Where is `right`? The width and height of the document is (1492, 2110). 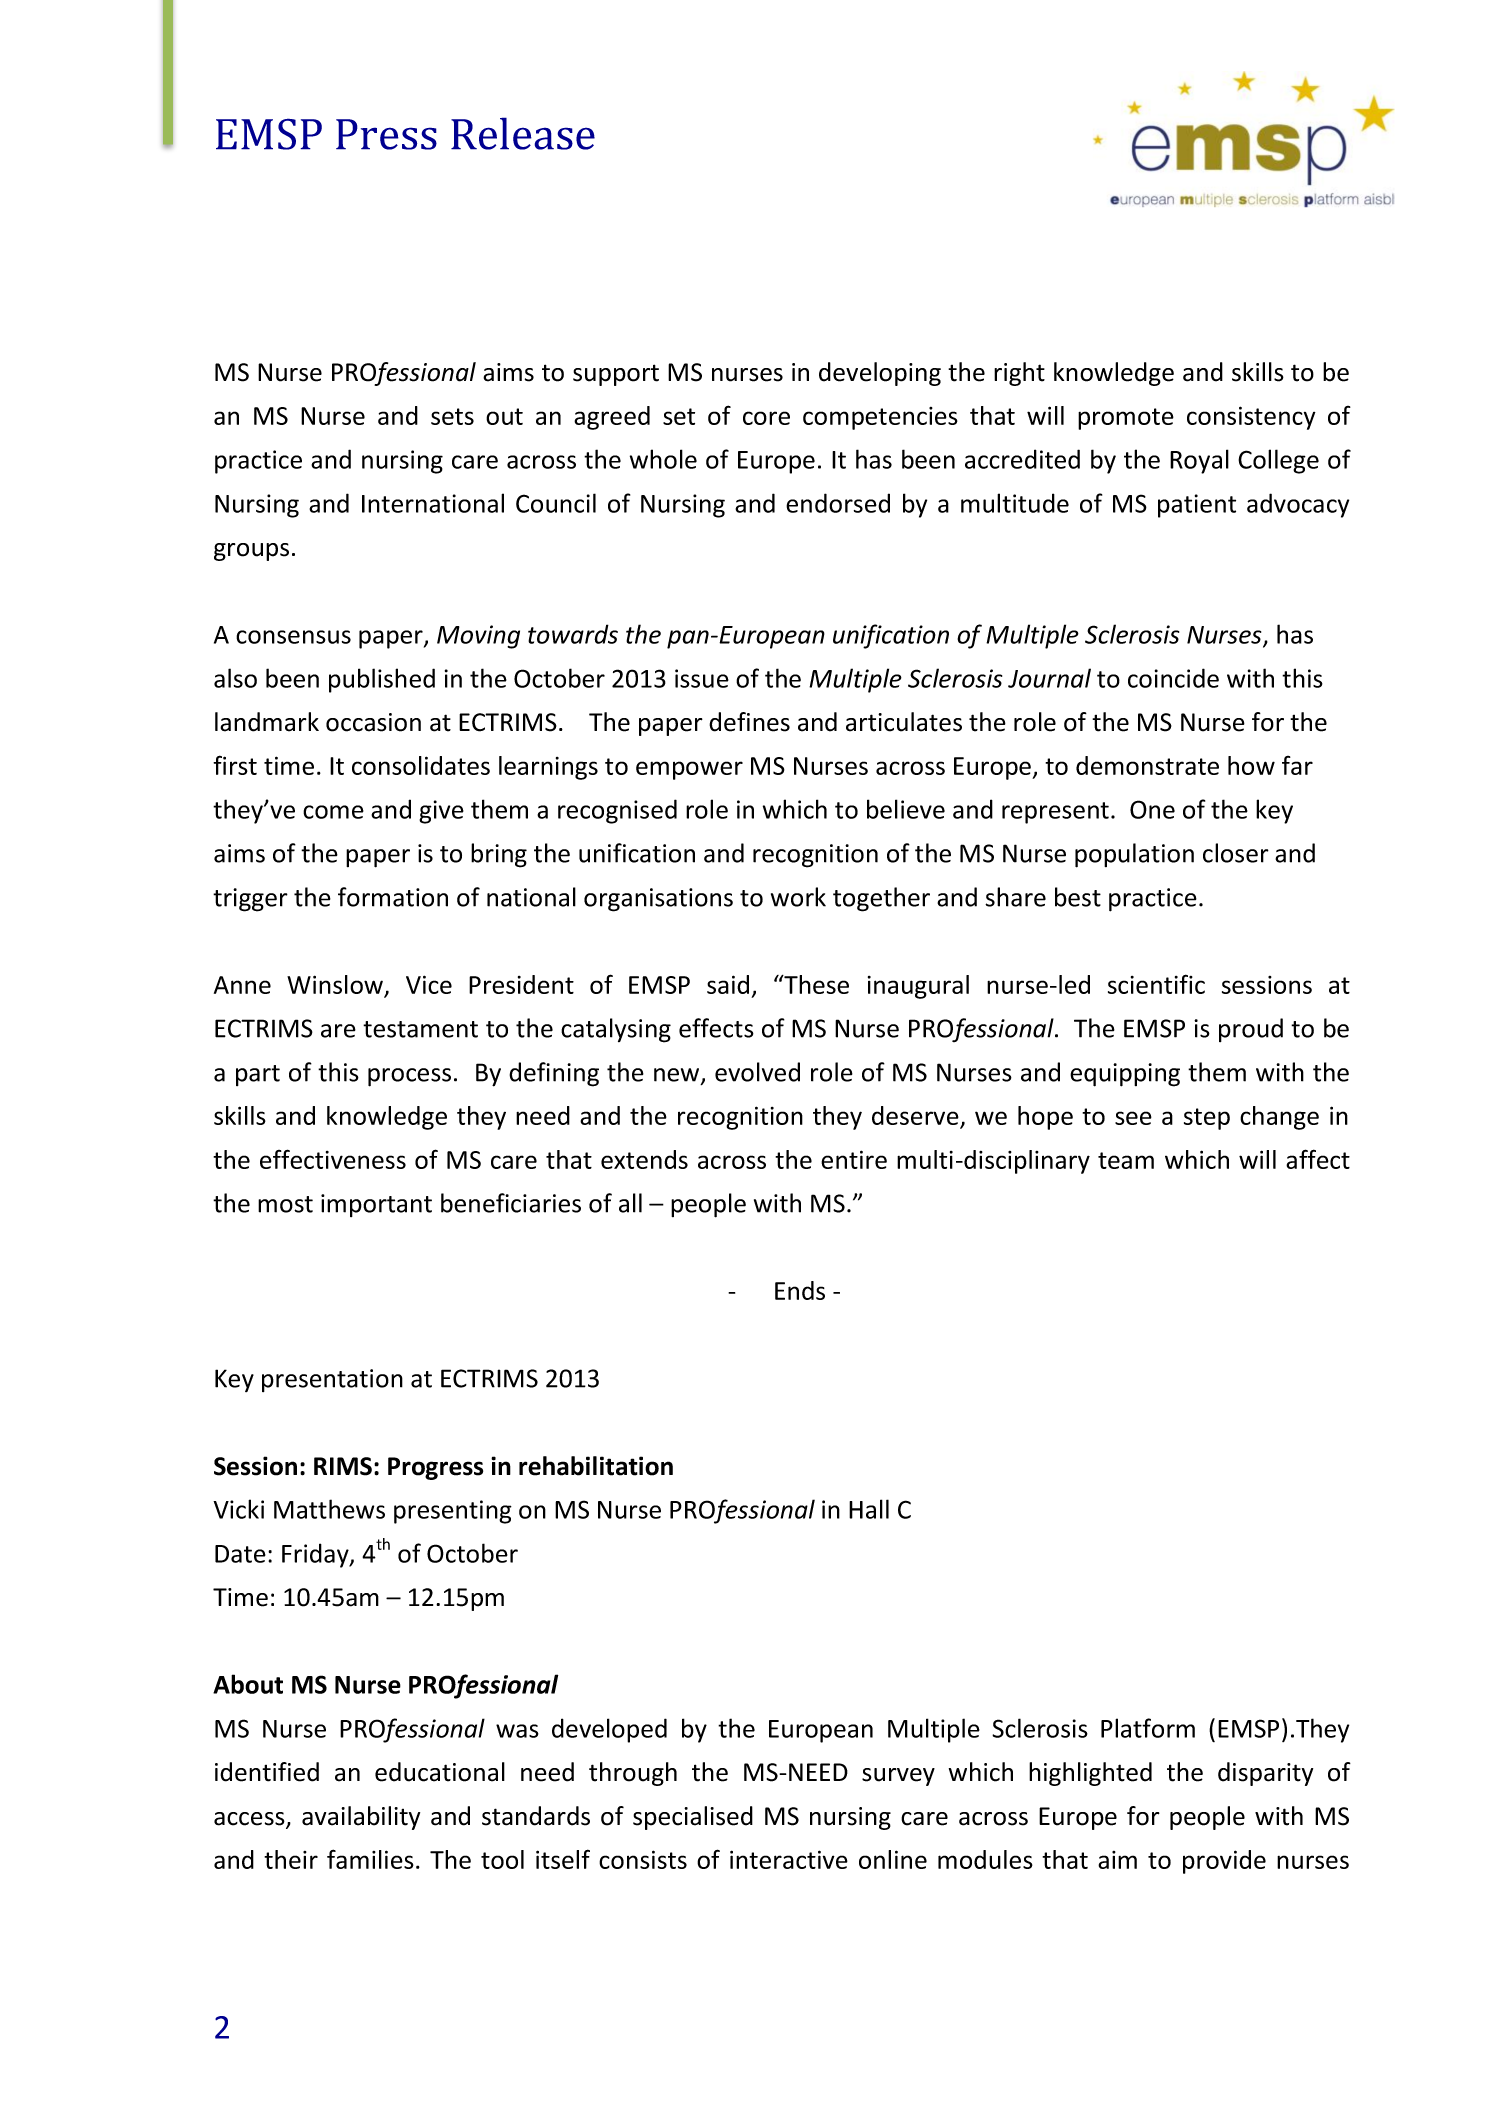
right is located at coordinates (1019, 374).
